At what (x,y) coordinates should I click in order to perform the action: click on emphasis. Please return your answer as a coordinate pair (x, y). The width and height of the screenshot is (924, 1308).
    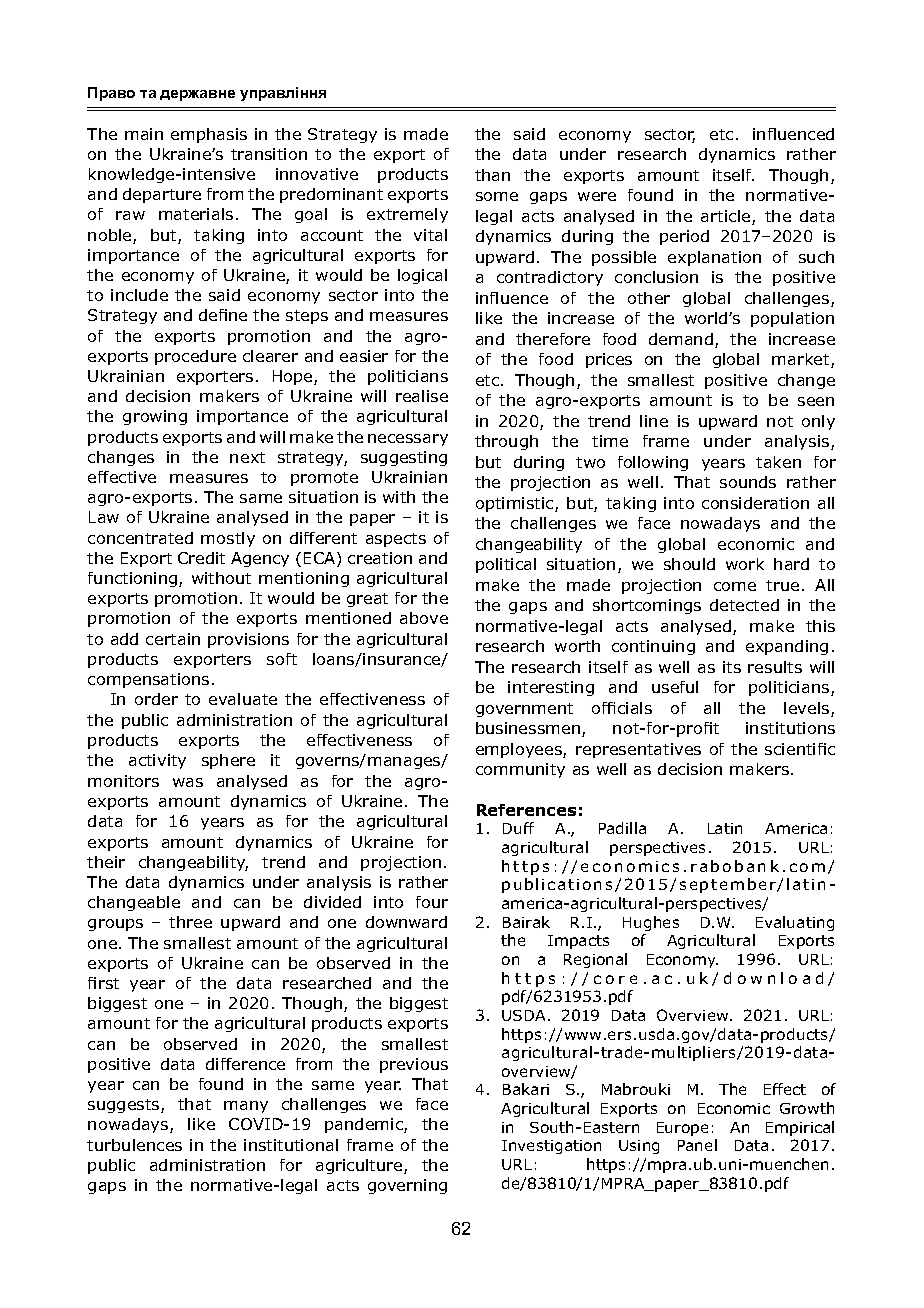
    Looking at the image, I should click on (209, 135).
